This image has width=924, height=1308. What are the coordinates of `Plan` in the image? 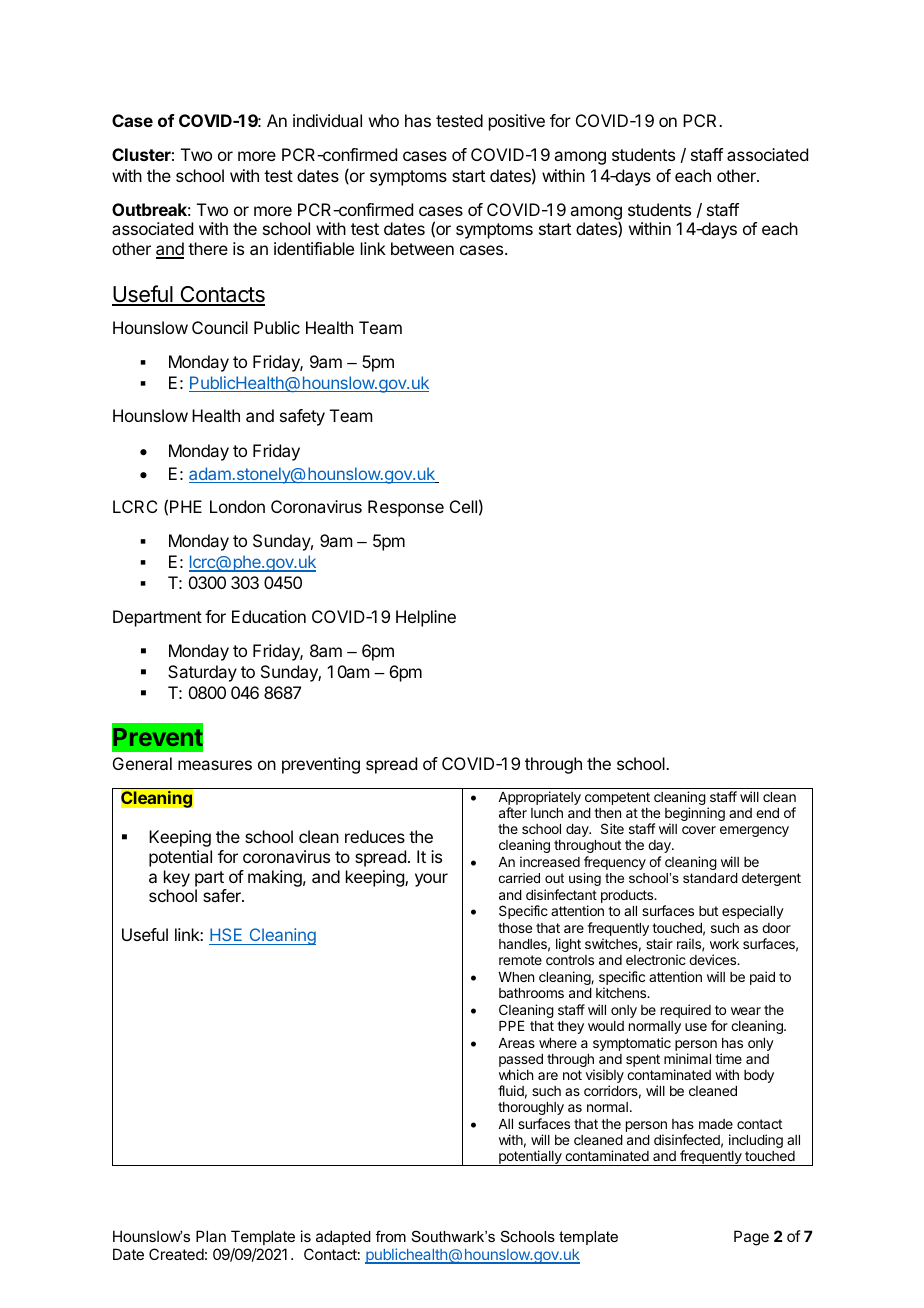 It's located at (211, 1236).
